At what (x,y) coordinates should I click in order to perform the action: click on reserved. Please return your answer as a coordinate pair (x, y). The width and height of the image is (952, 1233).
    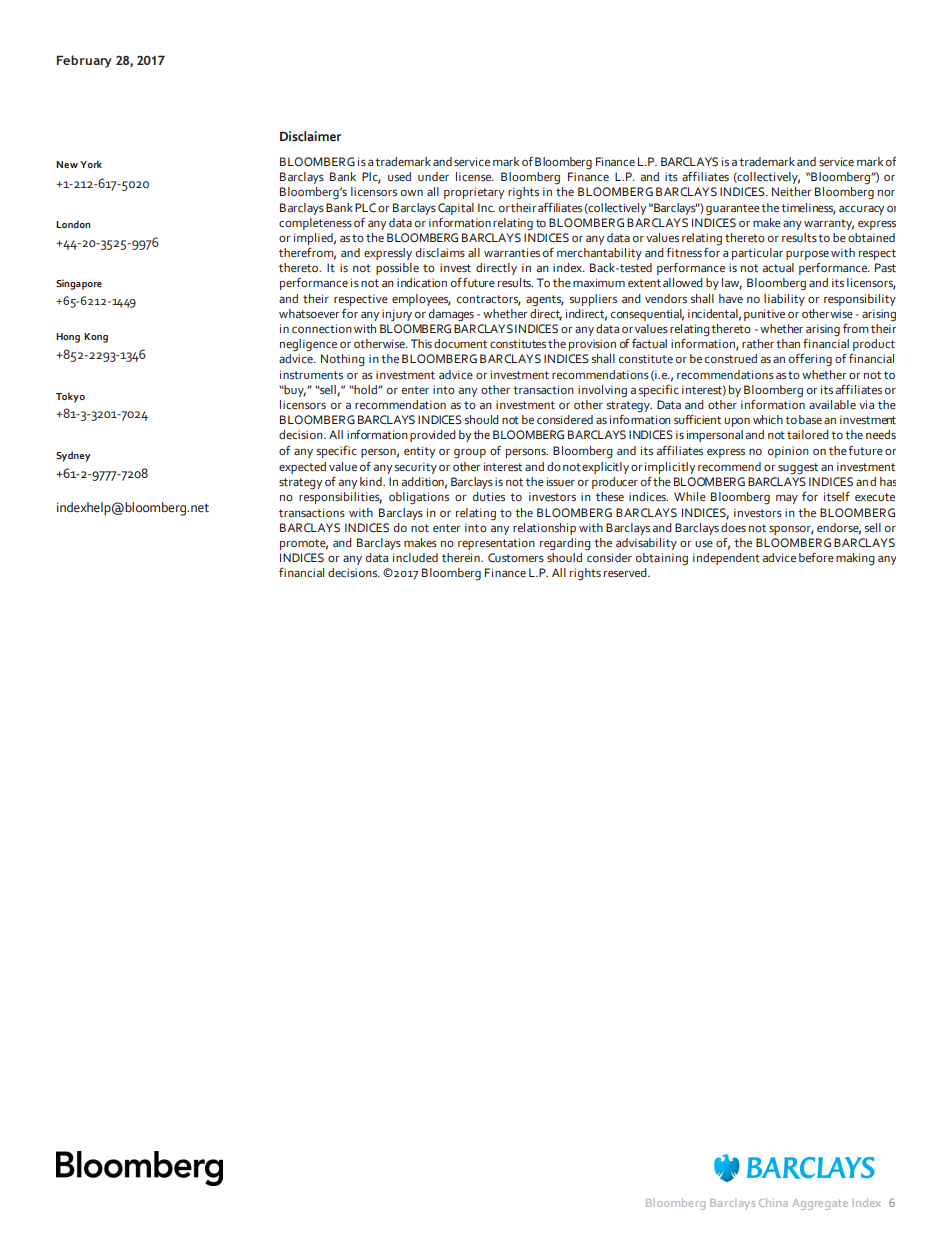
    Looking at the image, I should click on (626, 572).
